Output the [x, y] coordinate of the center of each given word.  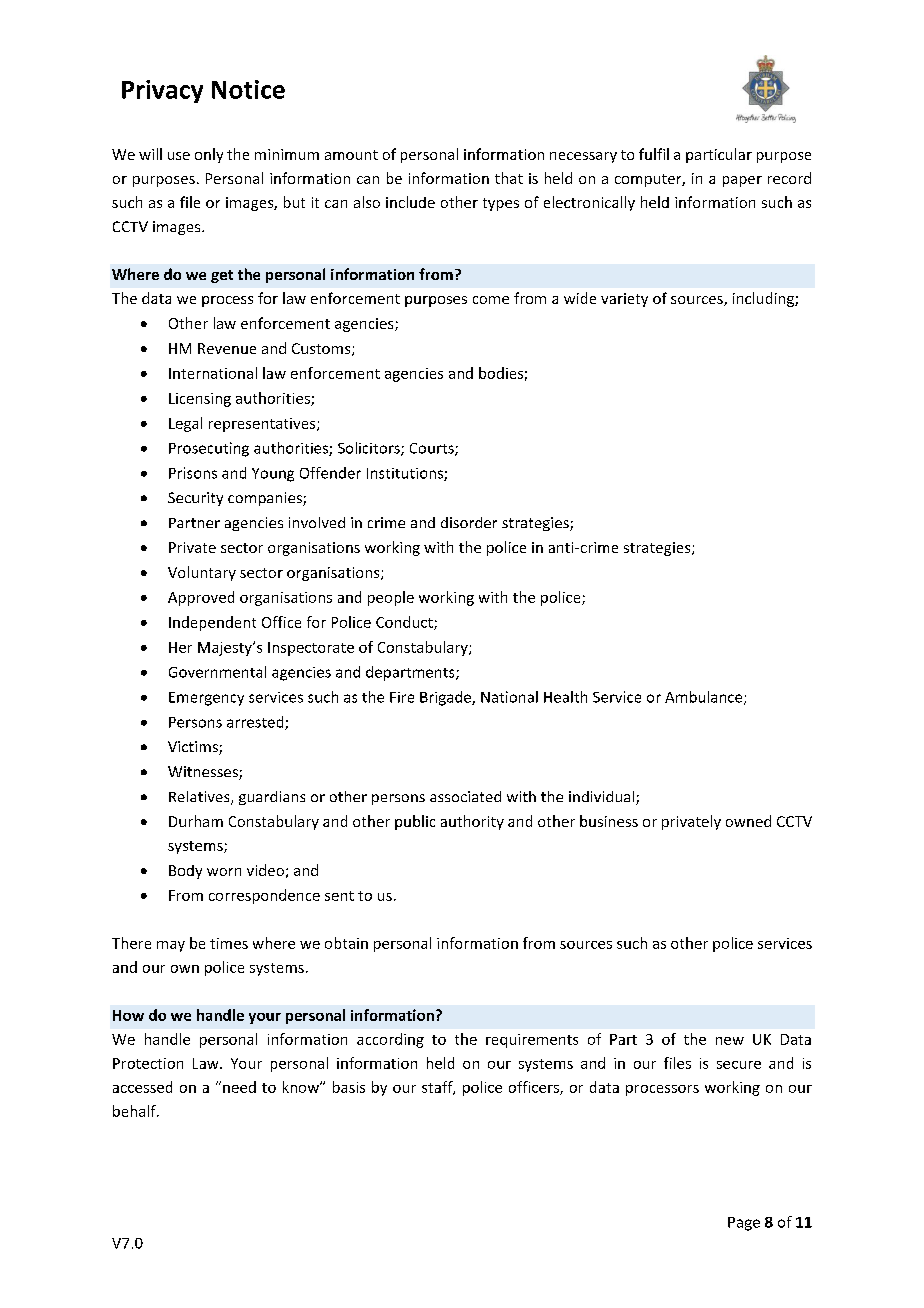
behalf [135, 1111]
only [209, 155]
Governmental [217, 672]
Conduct [405, 623]
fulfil [654, 154]
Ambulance [705, 698]
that [509, 178]
